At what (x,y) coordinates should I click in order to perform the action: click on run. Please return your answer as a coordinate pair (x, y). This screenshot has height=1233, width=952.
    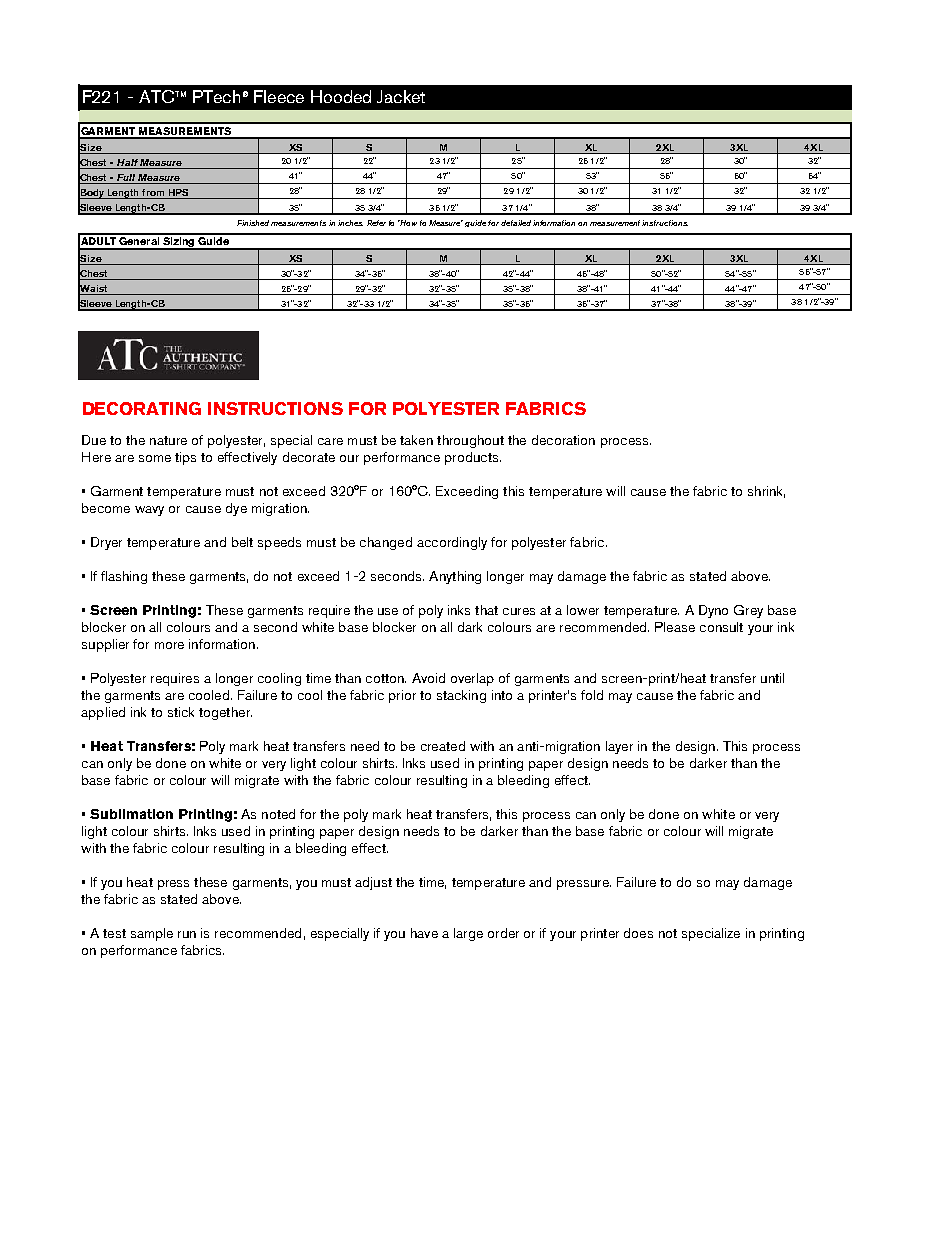
    Looking at the image, I should click on (187, 934).
